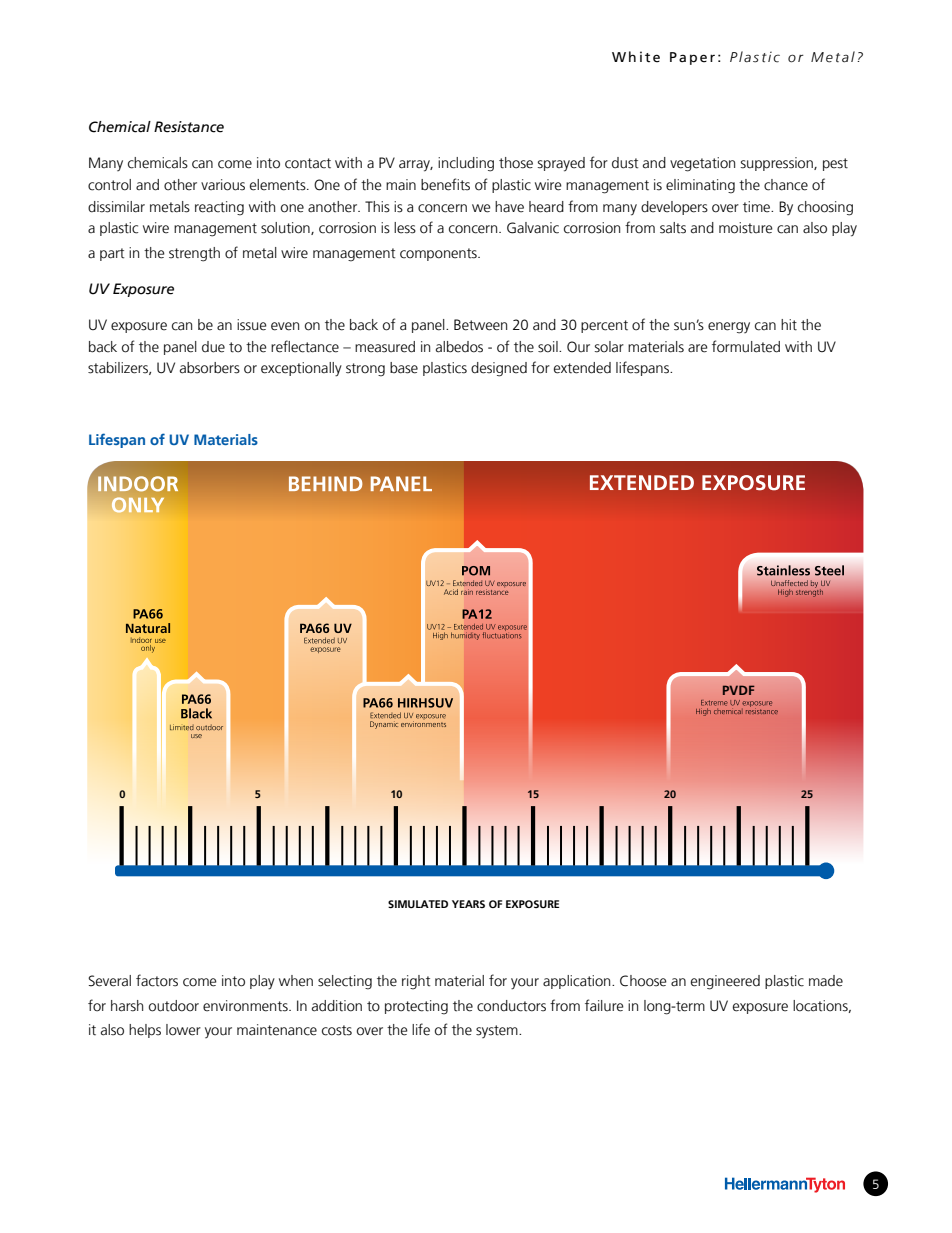 The width and height of the screenshot is (952, 1233). I want to click on SIMULATED, so click(418, 904).
